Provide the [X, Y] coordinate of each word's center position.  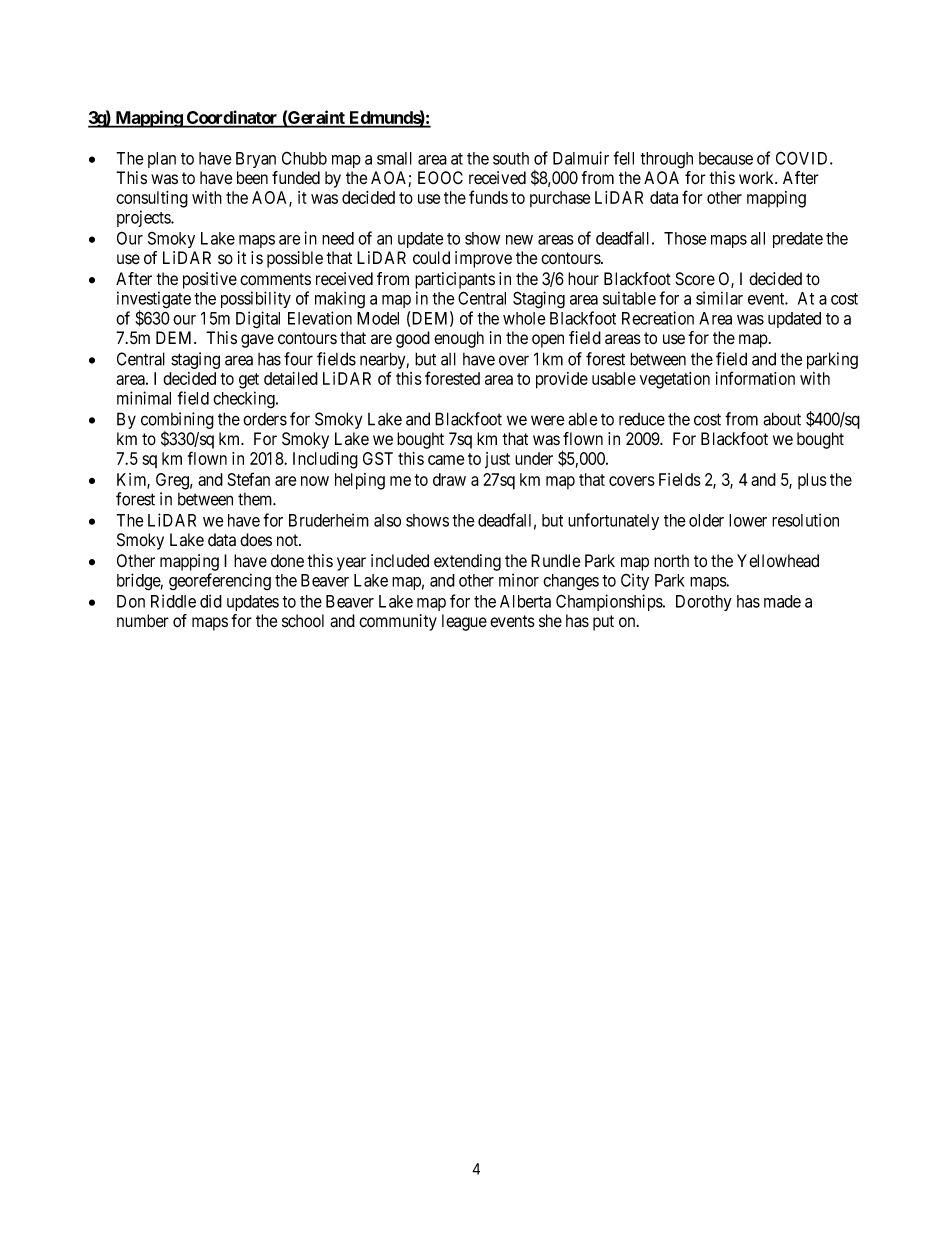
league [464, 622]
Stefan [249, 479]
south [511, 158]
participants [455, 280]
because [726, 158]
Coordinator [232, 118]
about [782, 419]
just [497, 460]
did [211, 601]
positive [210, 280]
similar [719, 298]
